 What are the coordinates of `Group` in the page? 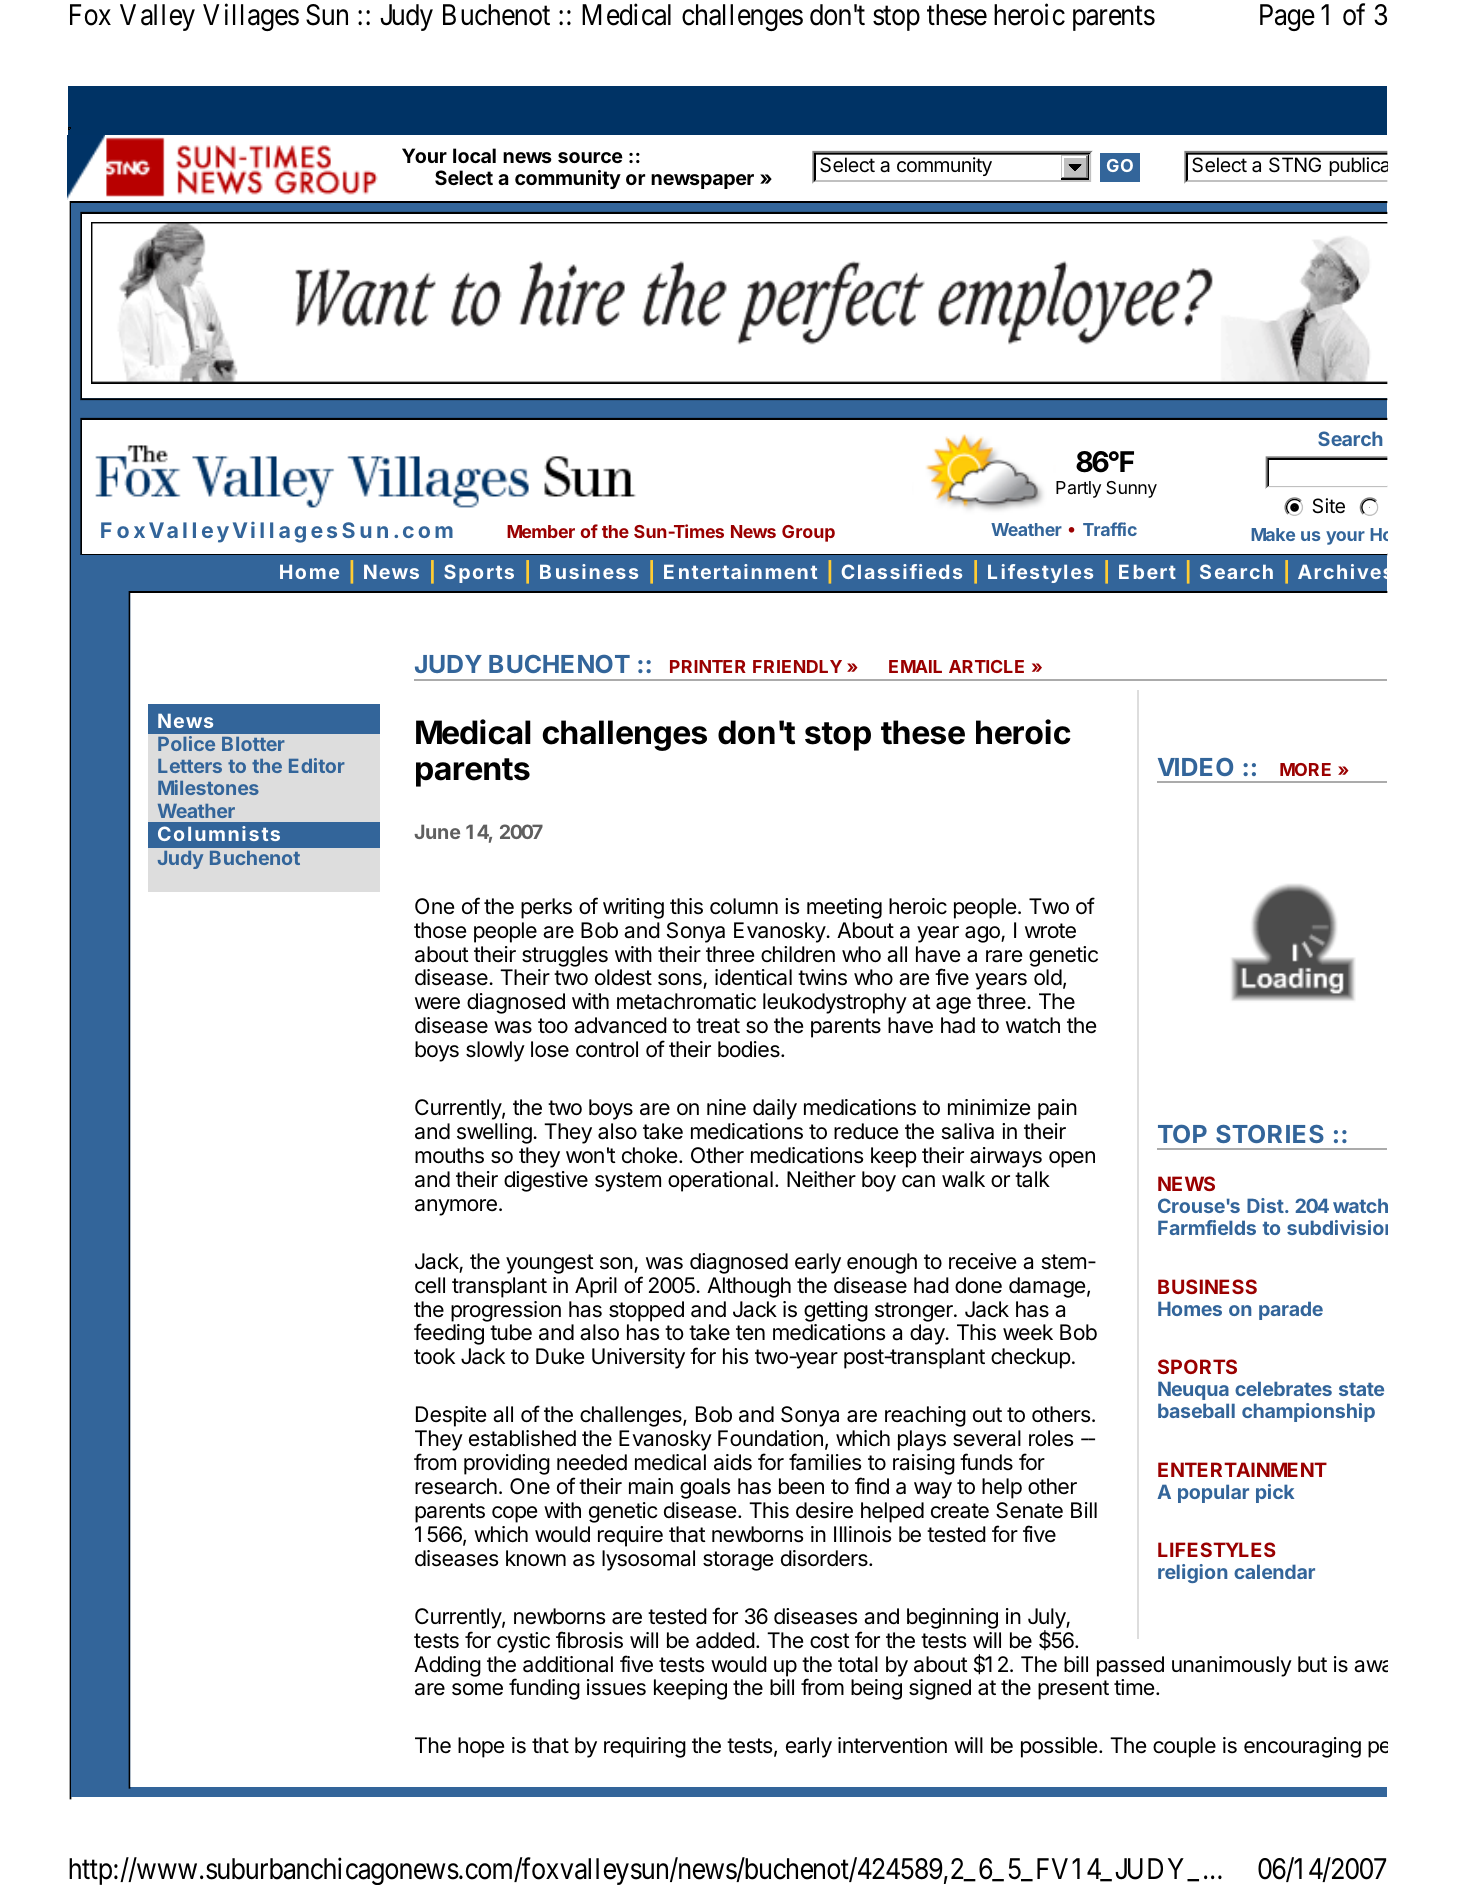 It's located at (808, 533).
